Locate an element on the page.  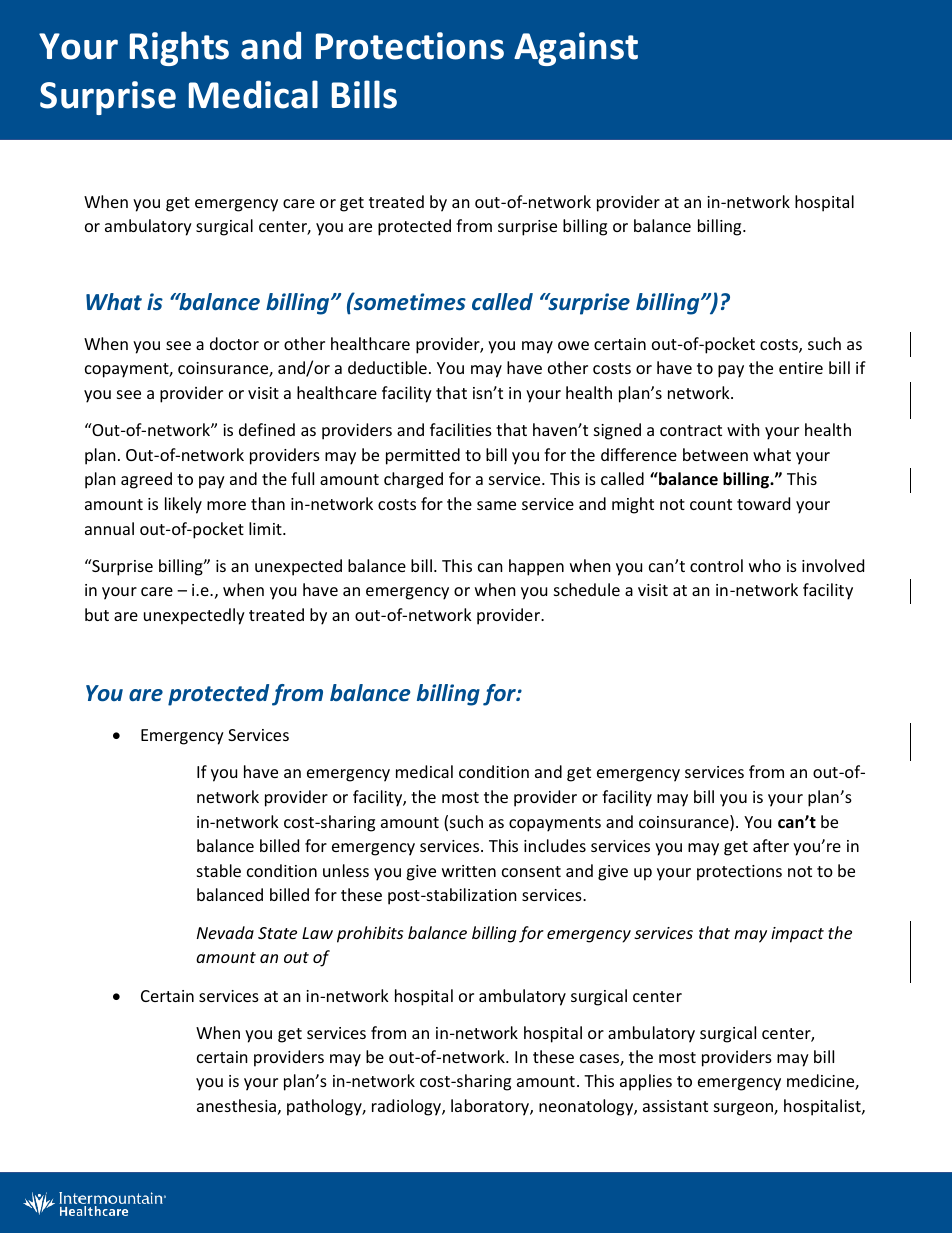
anesthesia is located at coordinates (236, 1105).
